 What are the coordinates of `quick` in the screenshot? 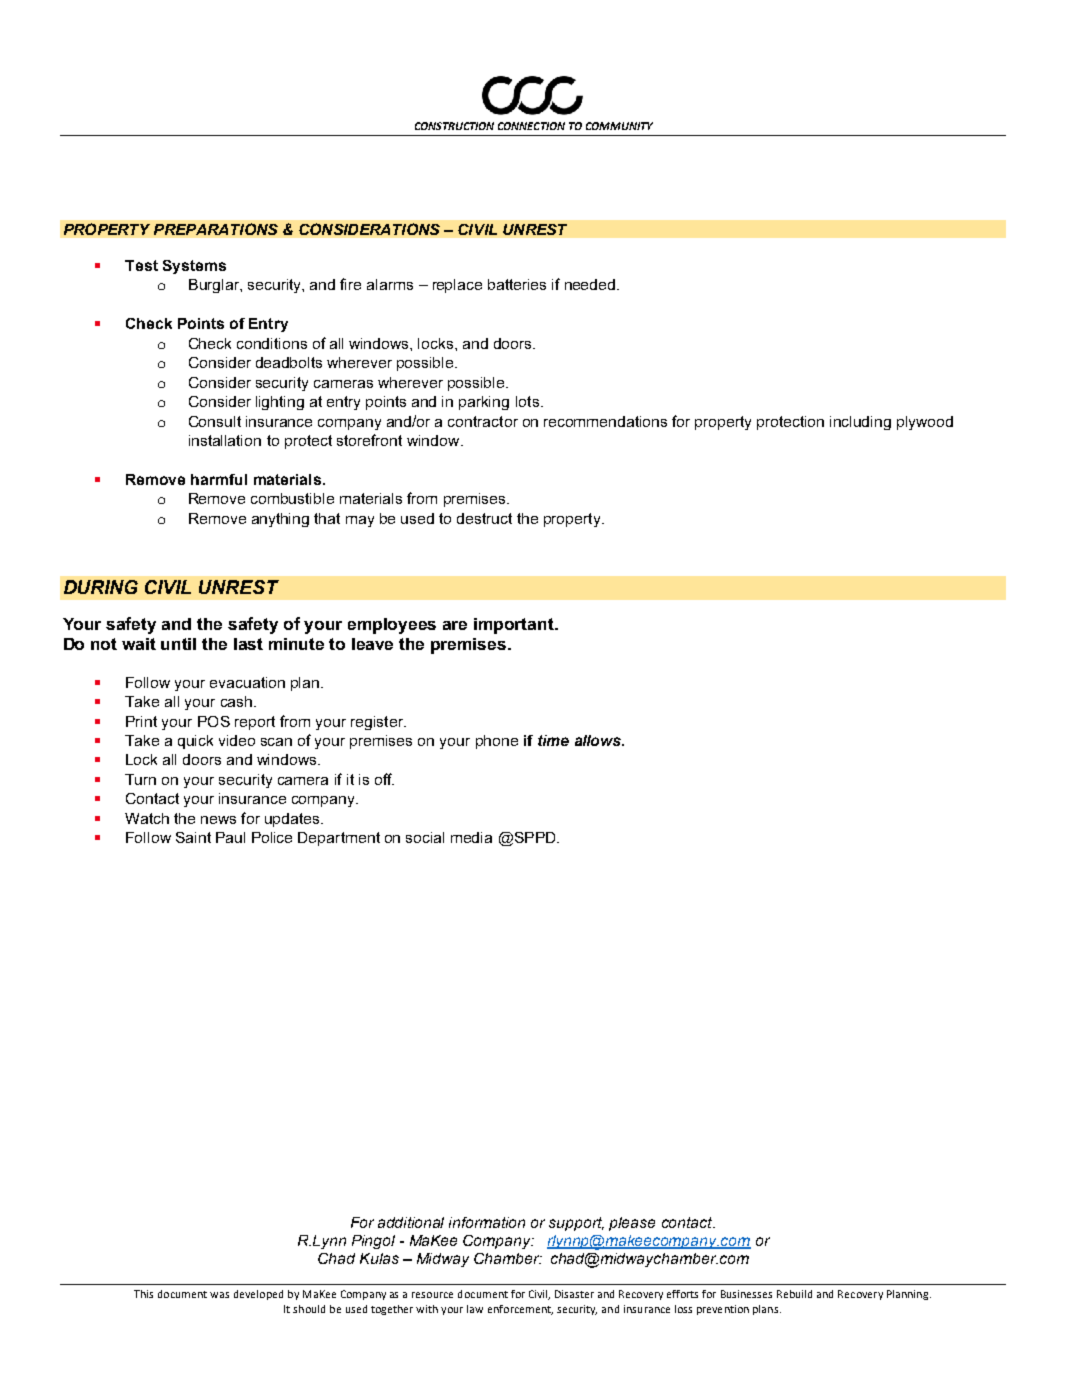 It's located at (195, 742).
